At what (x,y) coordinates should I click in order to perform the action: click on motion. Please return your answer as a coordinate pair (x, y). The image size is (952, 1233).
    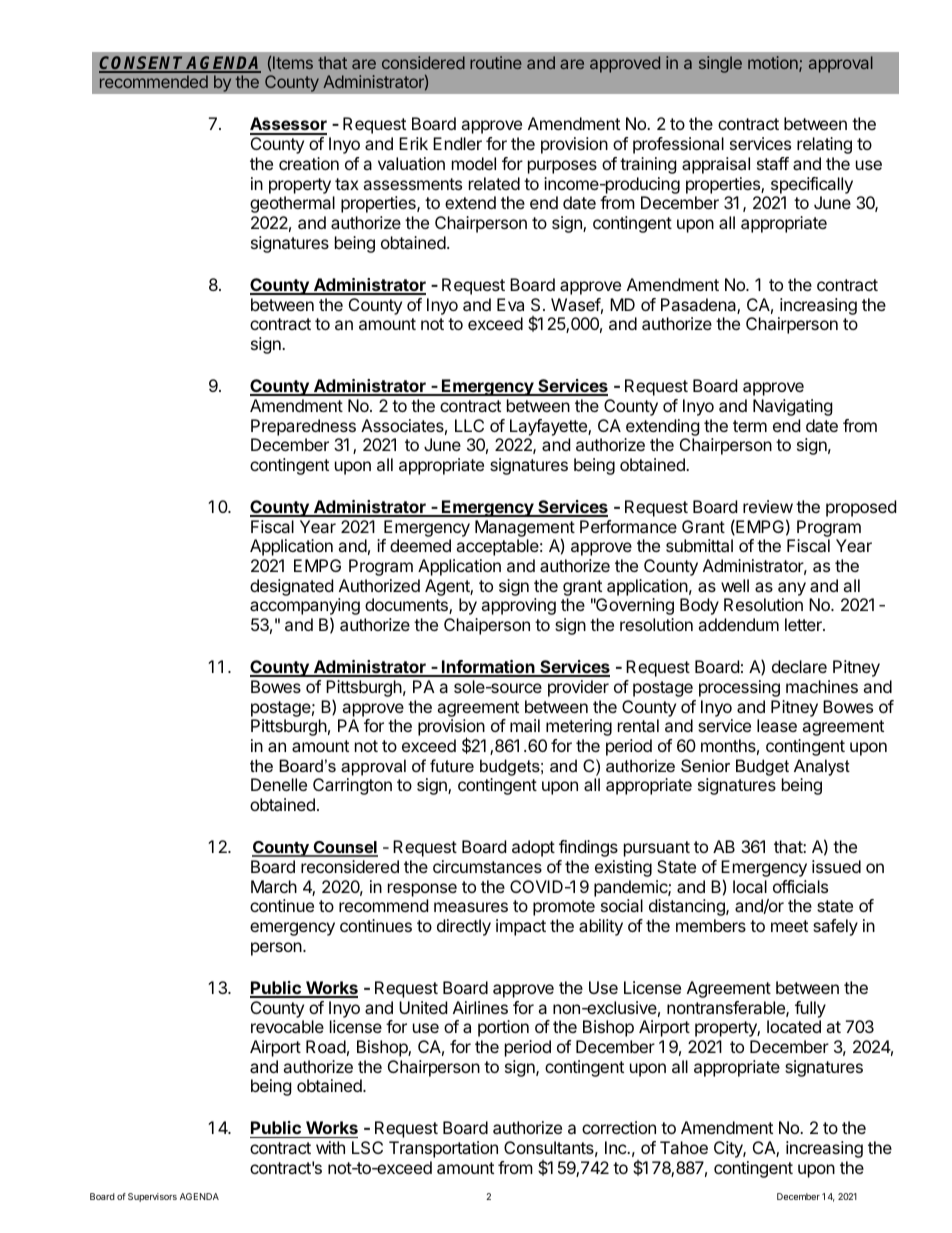
    Looking at the image, I should click on (774, 64).
